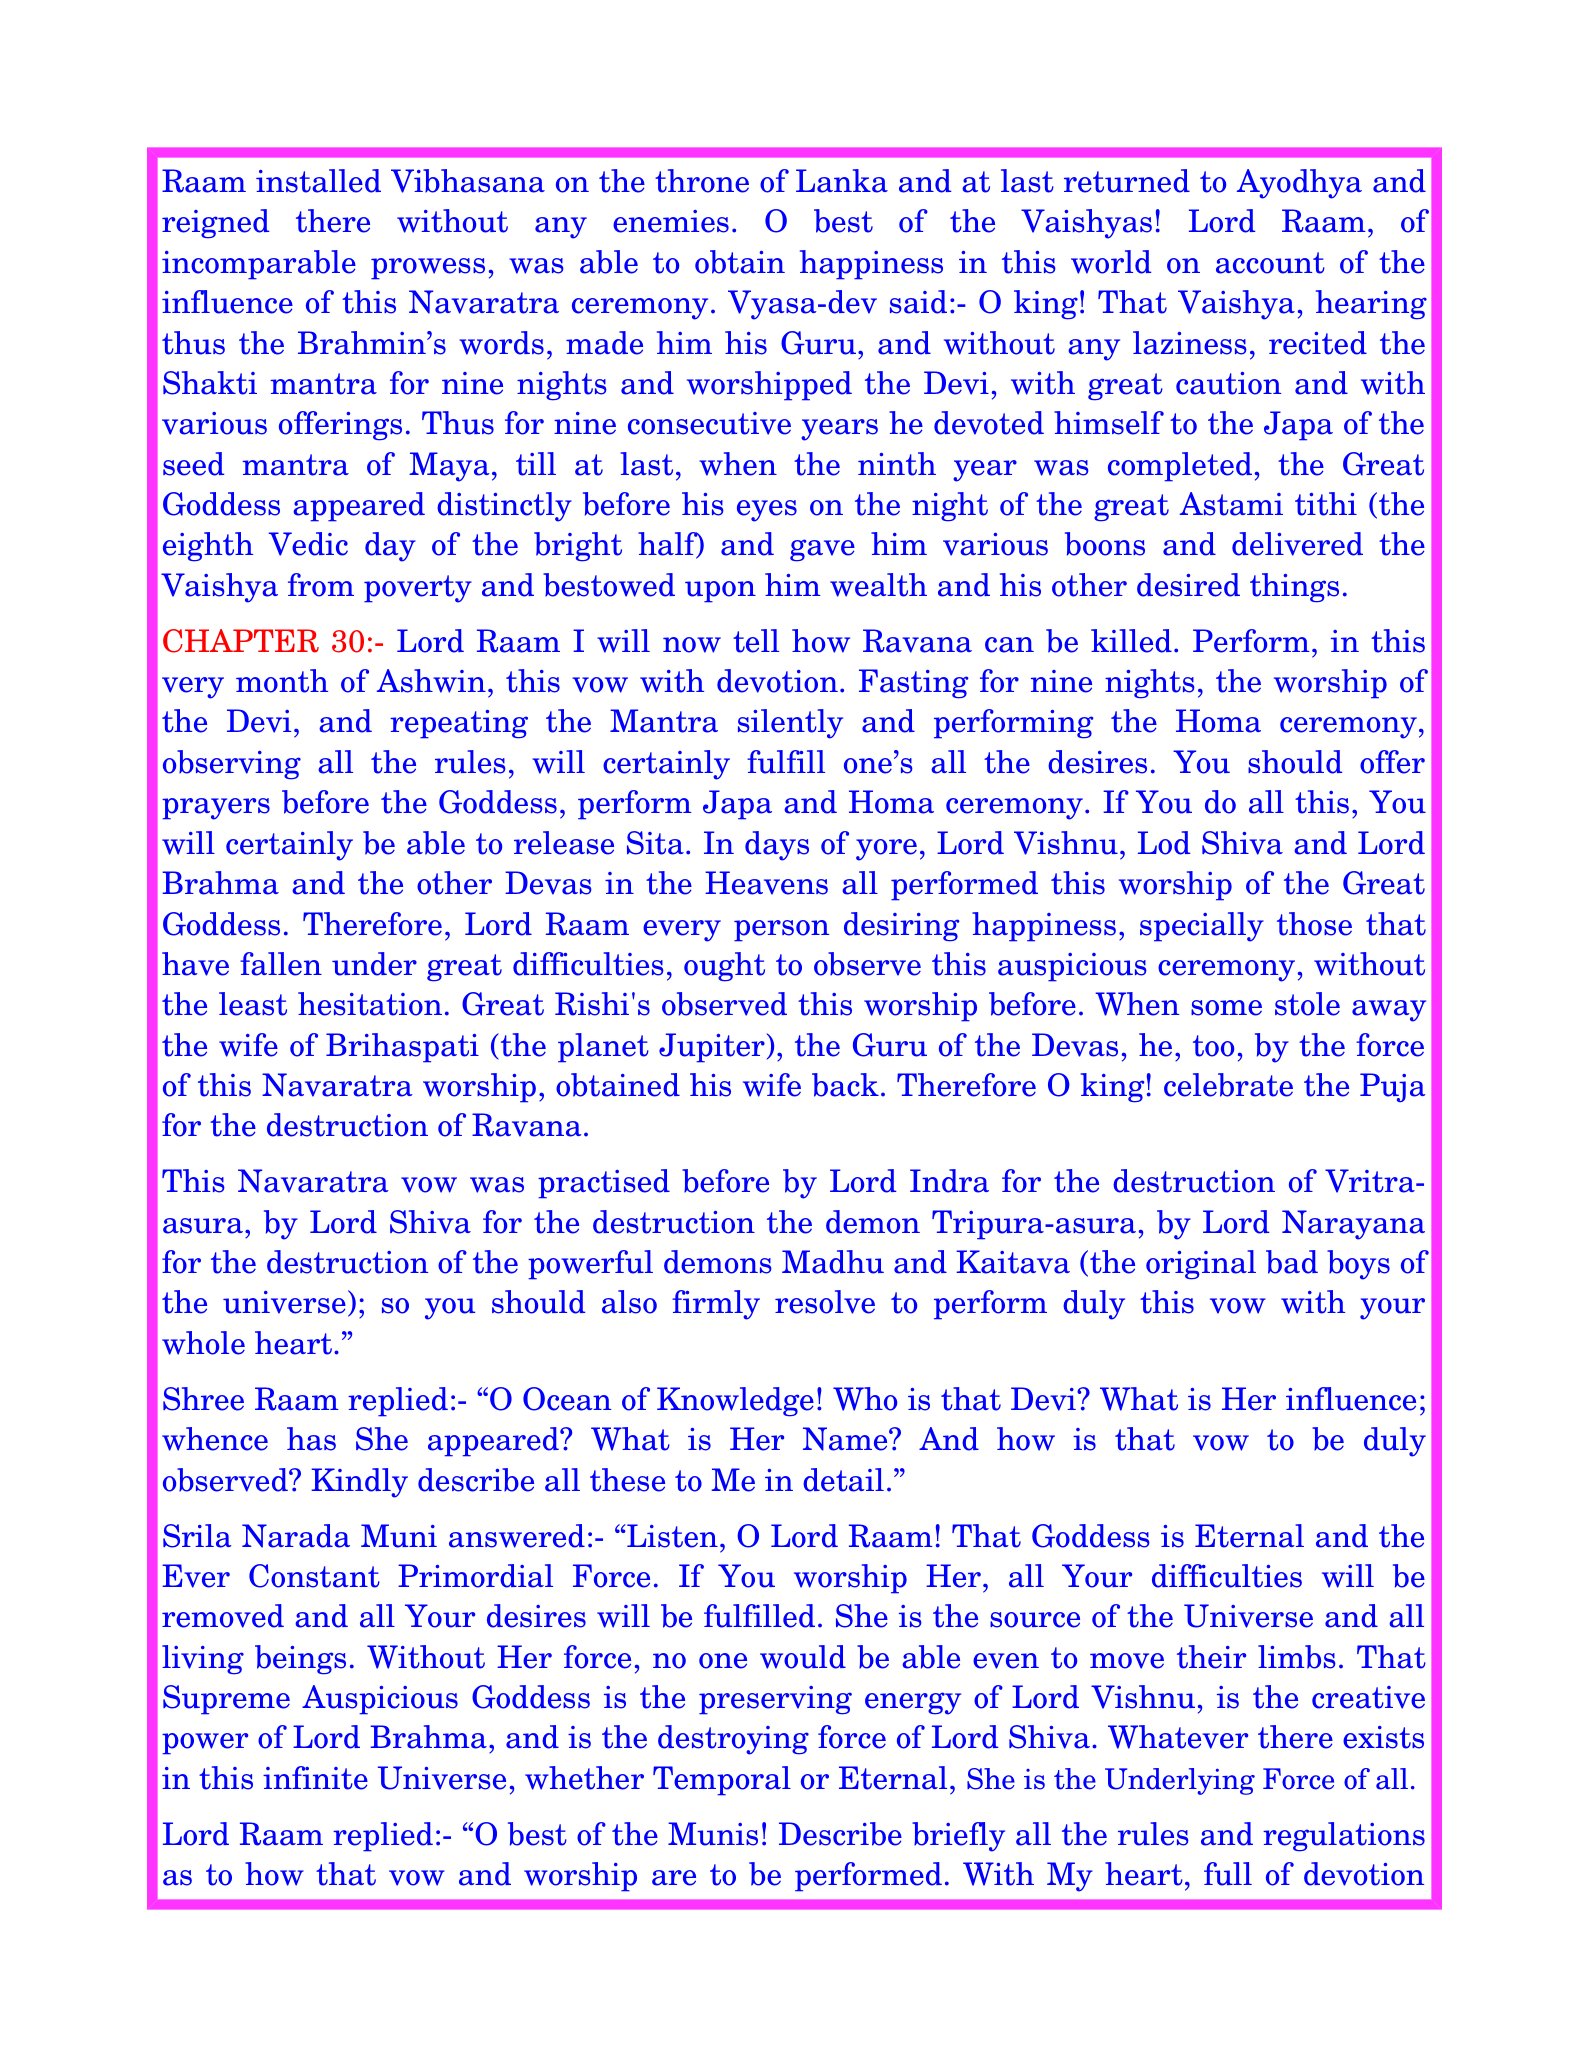 The height and width of the document is (2057, 1589). Describe the element at coordinates (842, 181) in the document. I see `Lanka` at that location.
